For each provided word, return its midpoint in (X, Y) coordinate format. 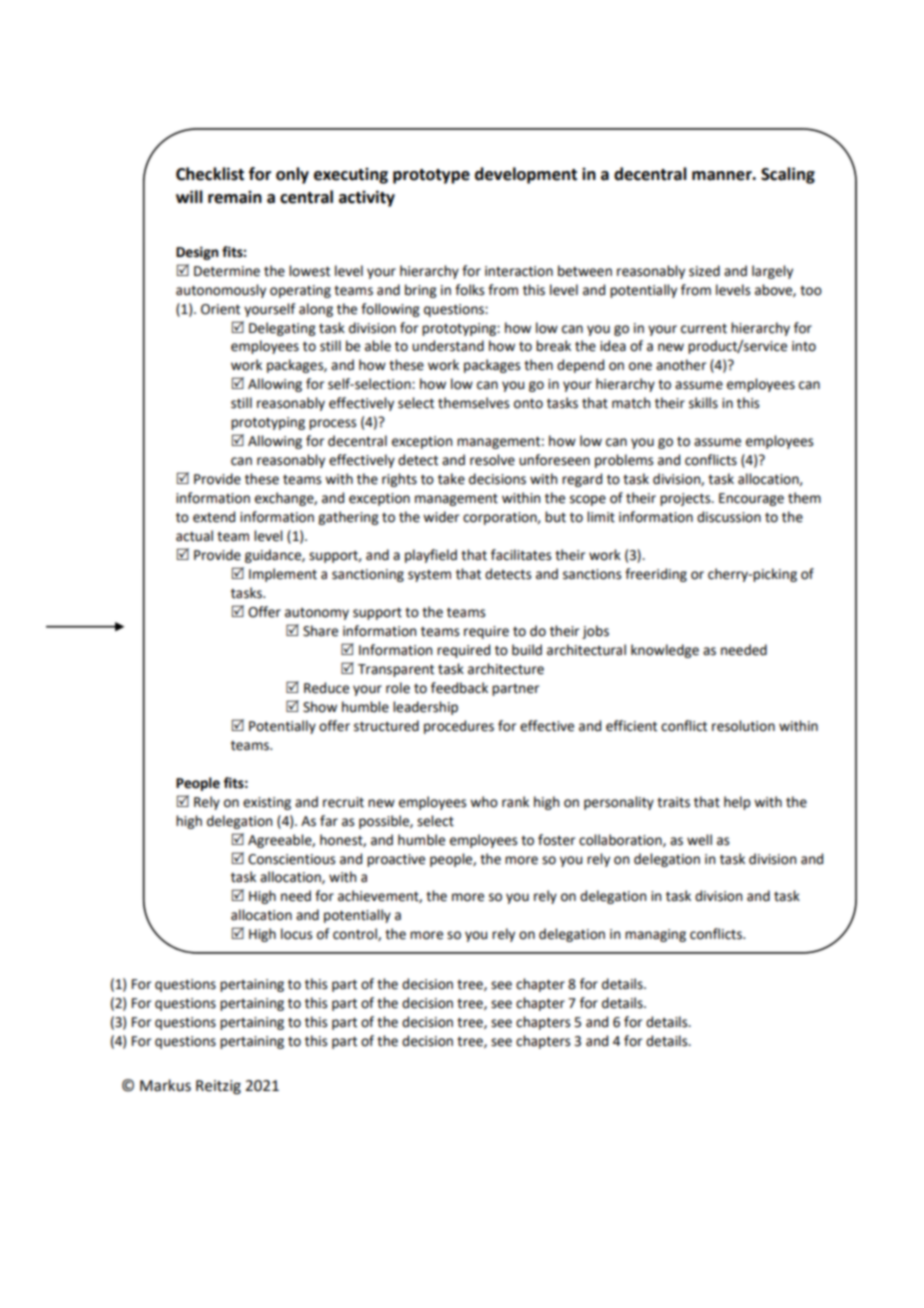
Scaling (788, 175)
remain (235, 197)
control (356, 934)
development (526, 175)
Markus (165, 1085)
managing (655, 935)
